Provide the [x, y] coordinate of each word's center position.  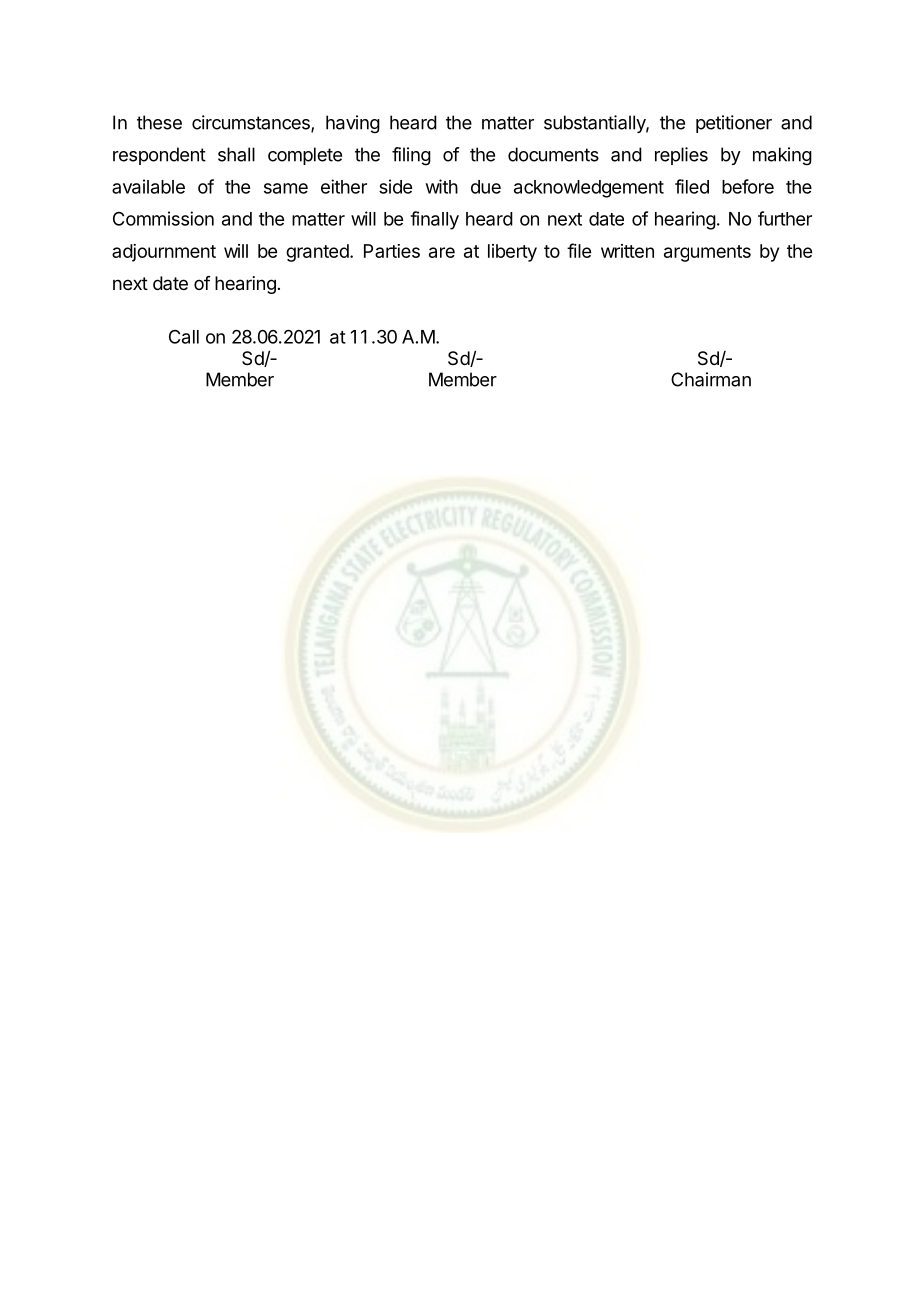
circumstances [252, 123]
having [353, 124]
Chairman [711, 379]
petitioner [734, 124]
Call [184, 337]
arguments [707, 253]
